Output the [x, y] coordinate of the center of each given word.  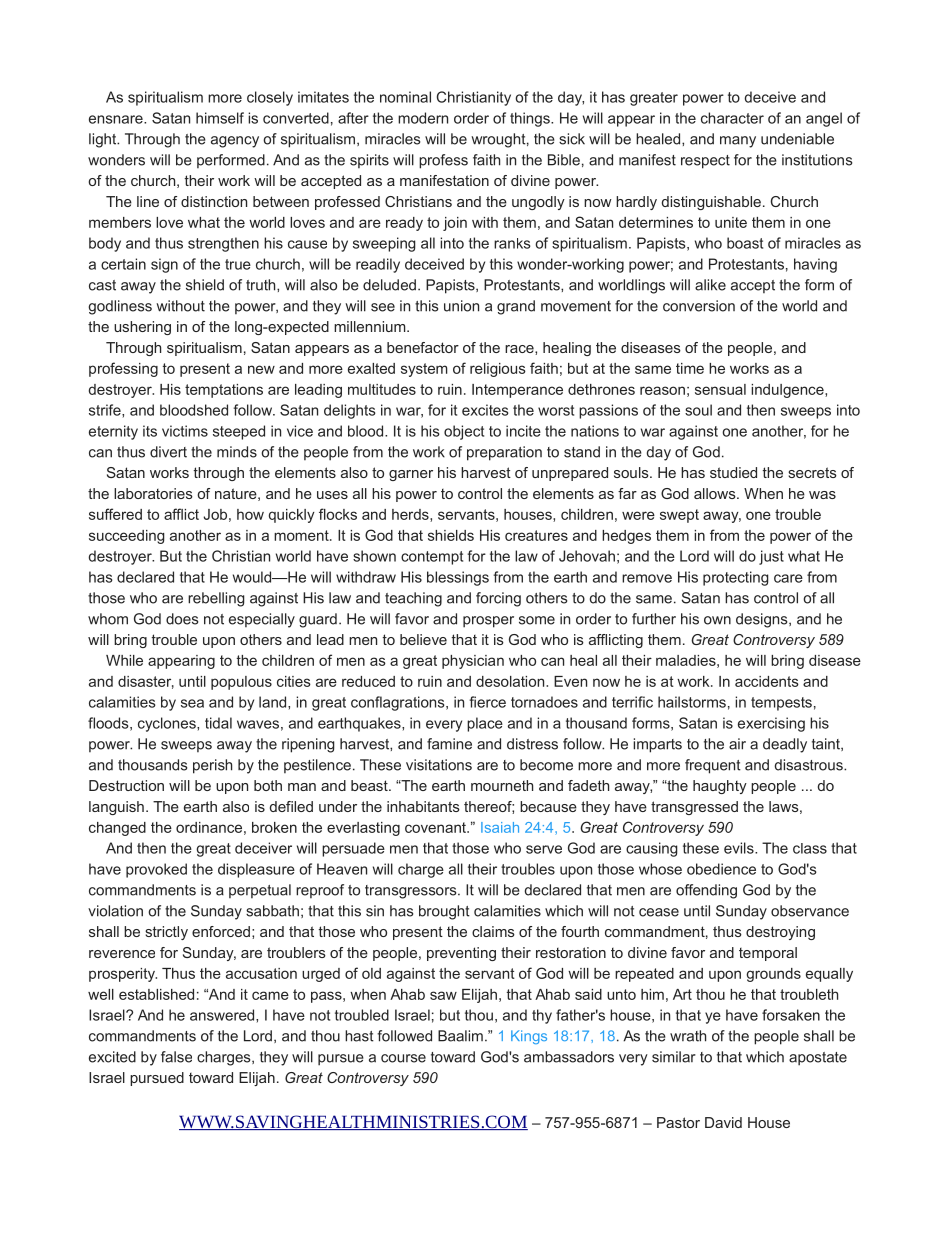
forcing [498, 599]
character [732, 118]
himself [220, 118]
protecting [736, 578]
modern [423, 118]
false [176, 1057]
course [403, 1058]
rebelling [216, 599]
